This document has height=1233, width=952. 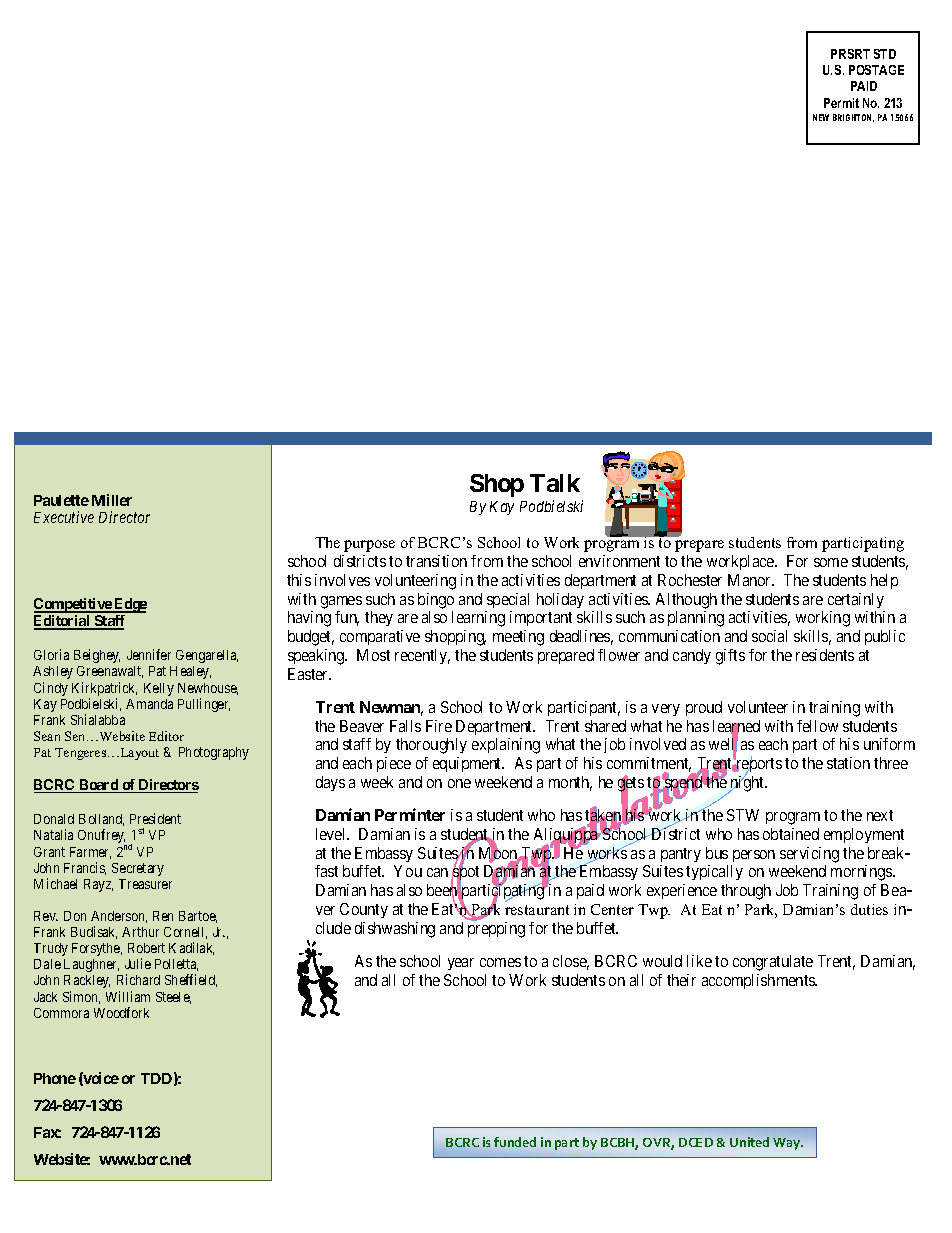 What do you see at coordinates (841, 103) in the document?
I see `Permit` at bounding box center [841, 103].
